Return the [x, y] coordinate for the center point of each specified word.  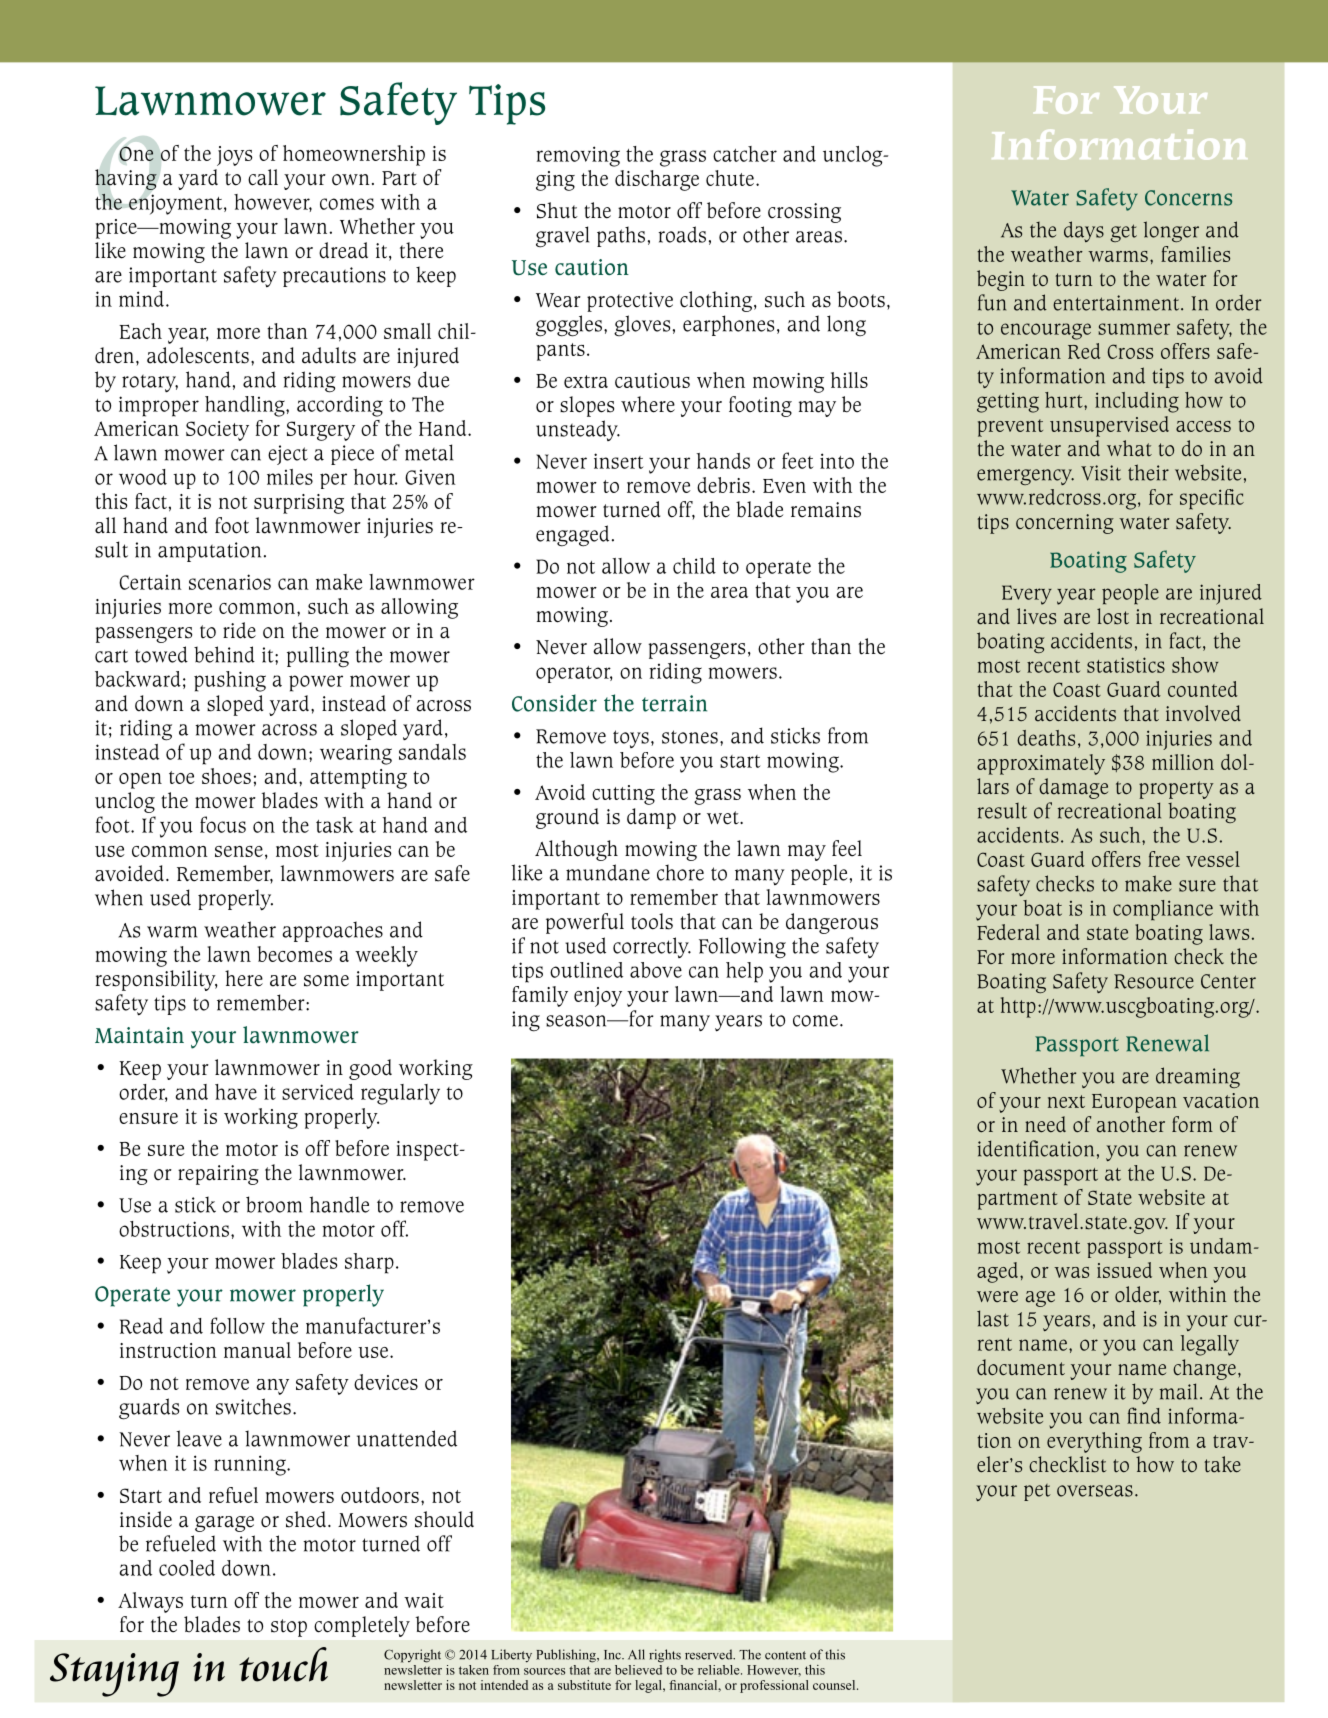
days [1084, 231]
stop [289, 1628]
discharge [657, 180]
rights [665, 1656]
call [263, 177]
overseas [1095, 1491]
